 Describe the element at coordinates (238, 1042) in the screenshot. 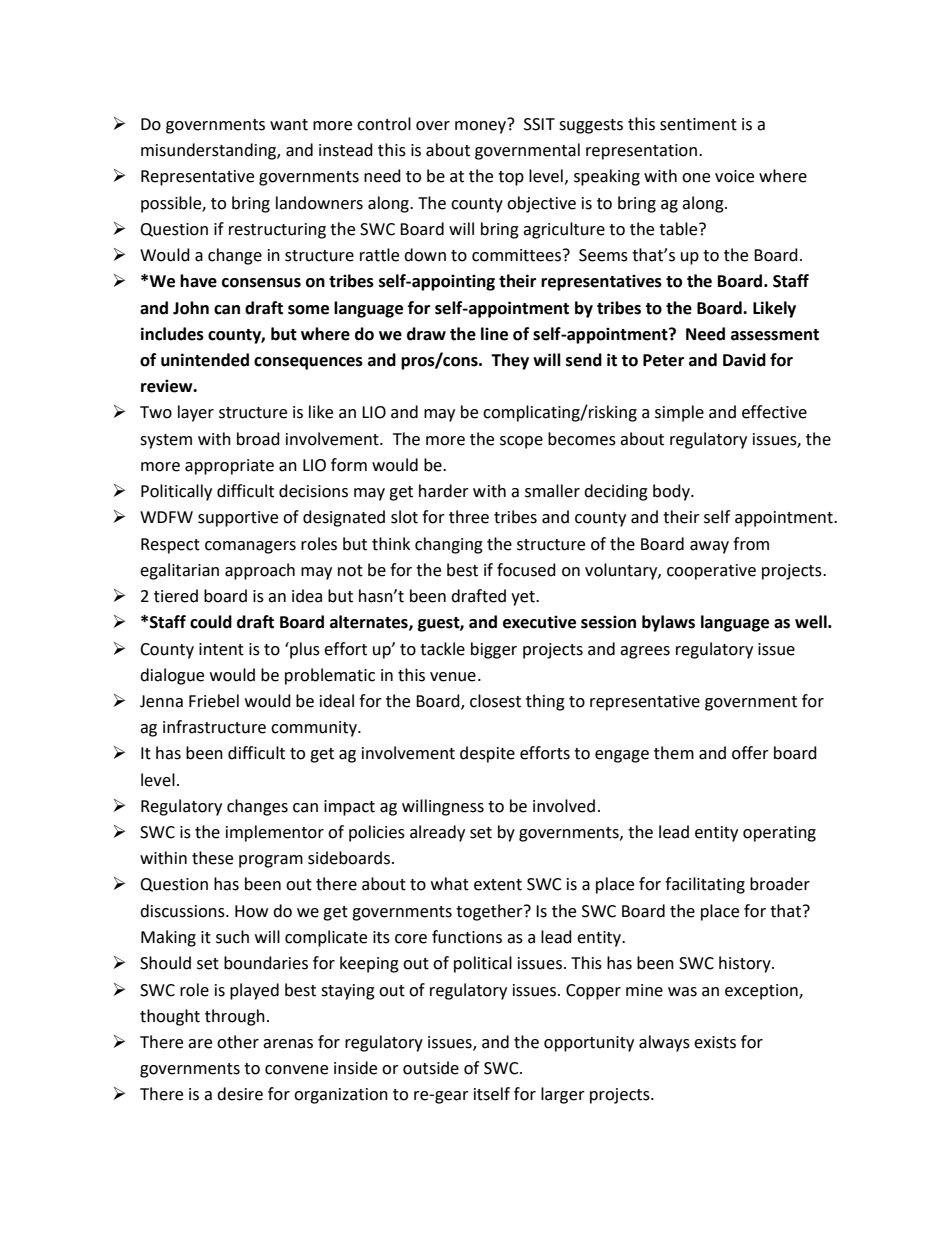

I see `other` at that location.
